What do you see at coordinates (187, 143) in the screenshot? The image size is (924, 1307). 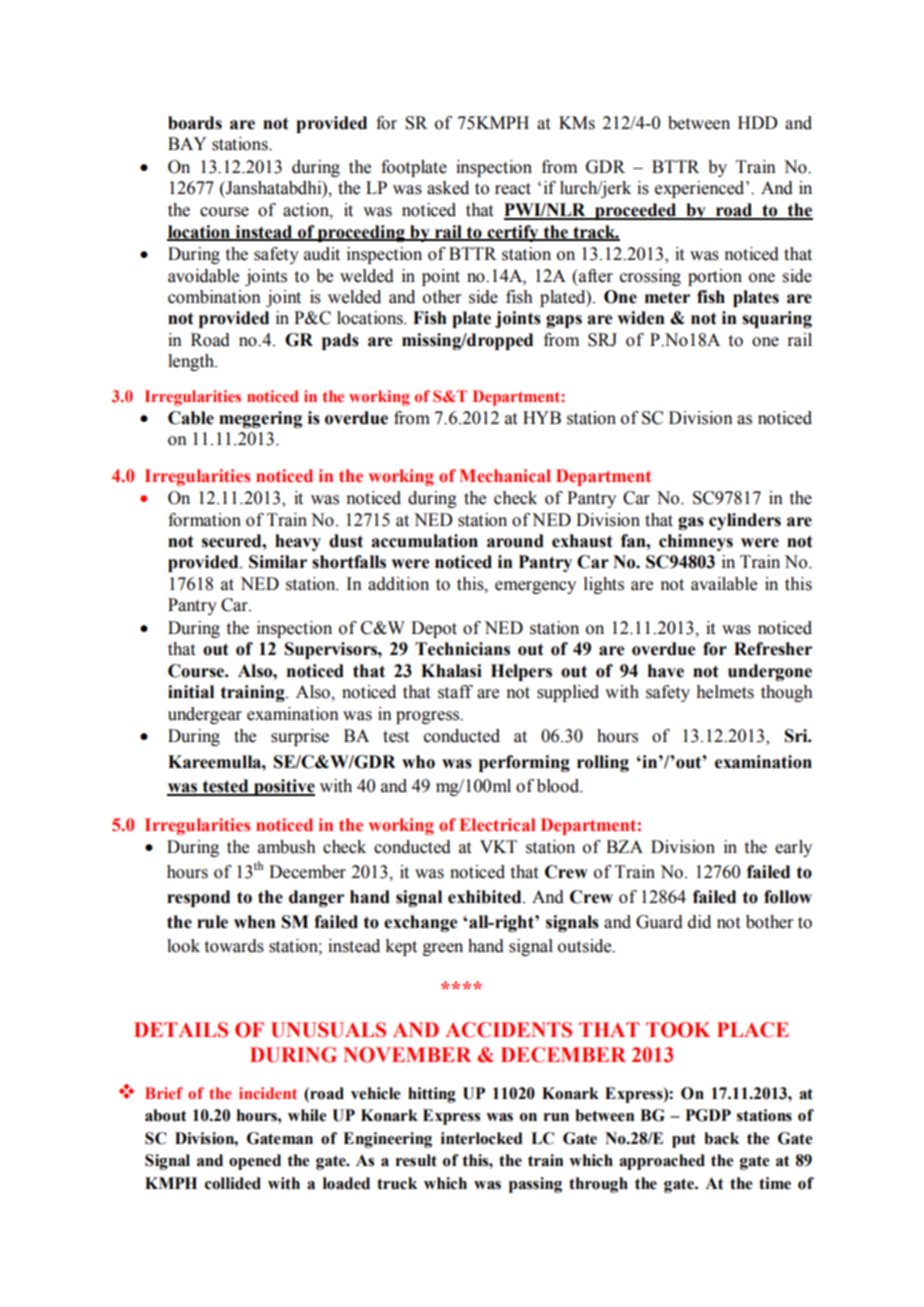 I see `BAY` at bounding box center [187, 143].
